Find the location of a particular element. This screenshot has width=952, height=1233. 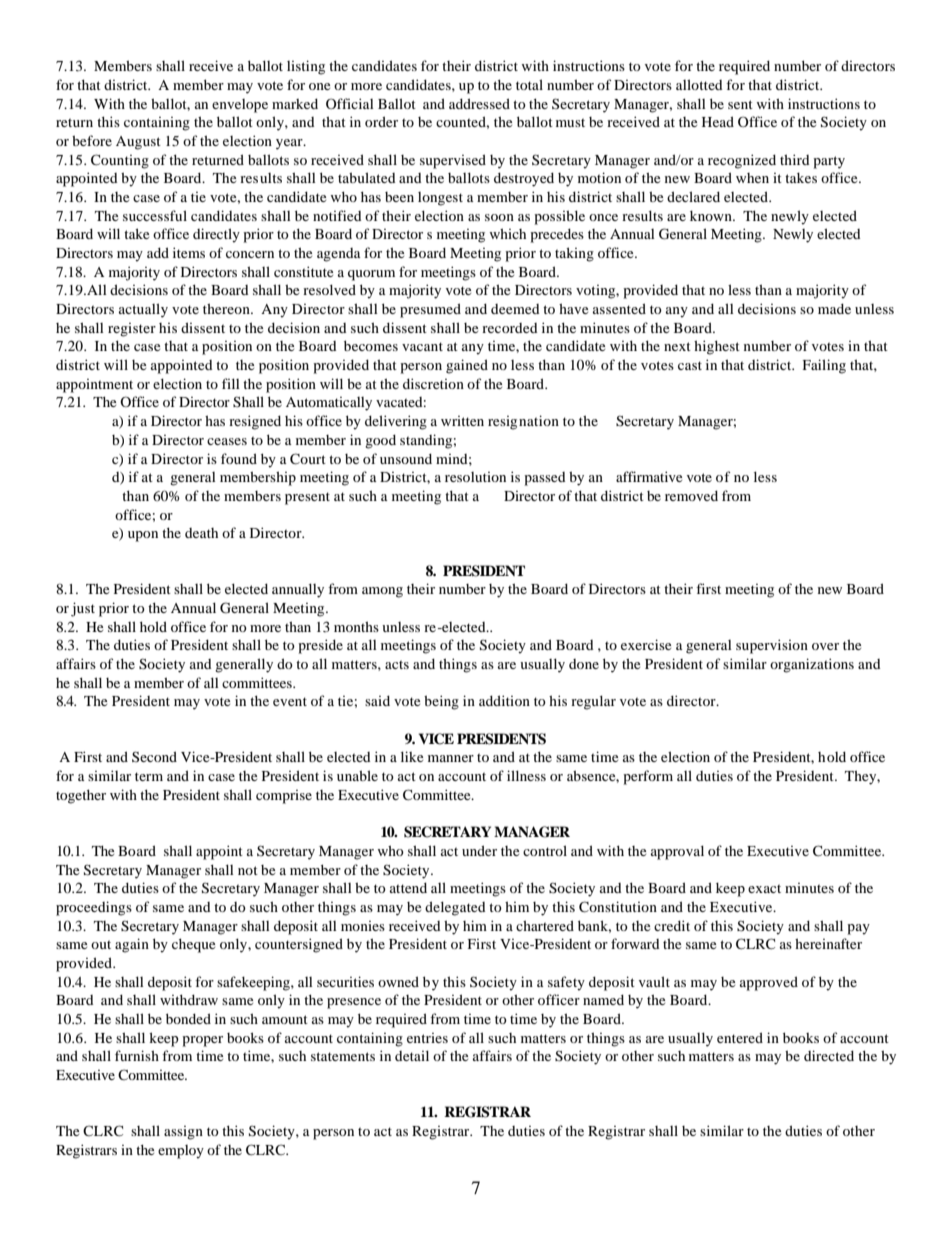

August is located at coordinates (138, 143).
